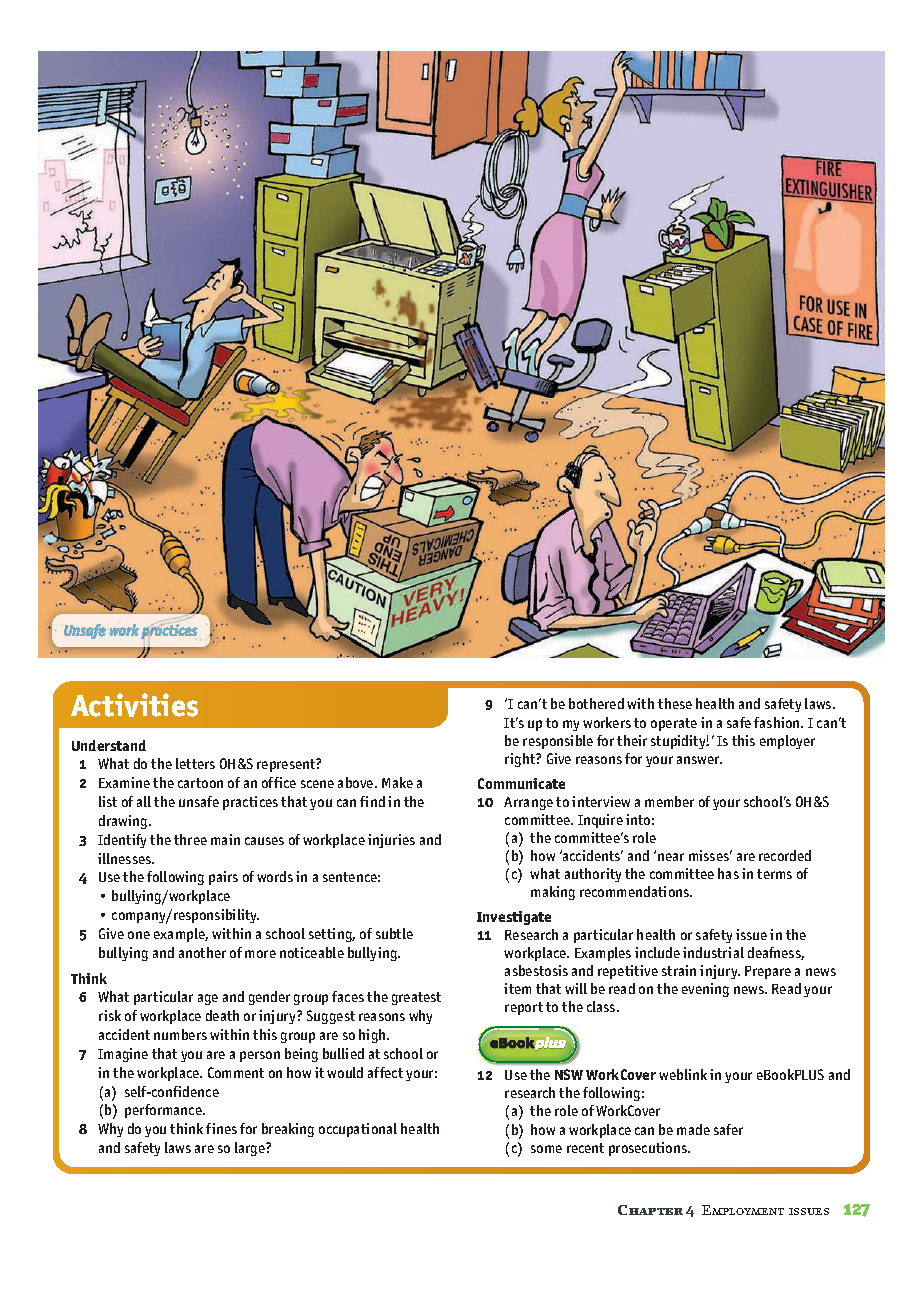  What do you see at coordinates (385, 1072) in the screenshot?
I see `affect` at bounding box center [385, 1072].
